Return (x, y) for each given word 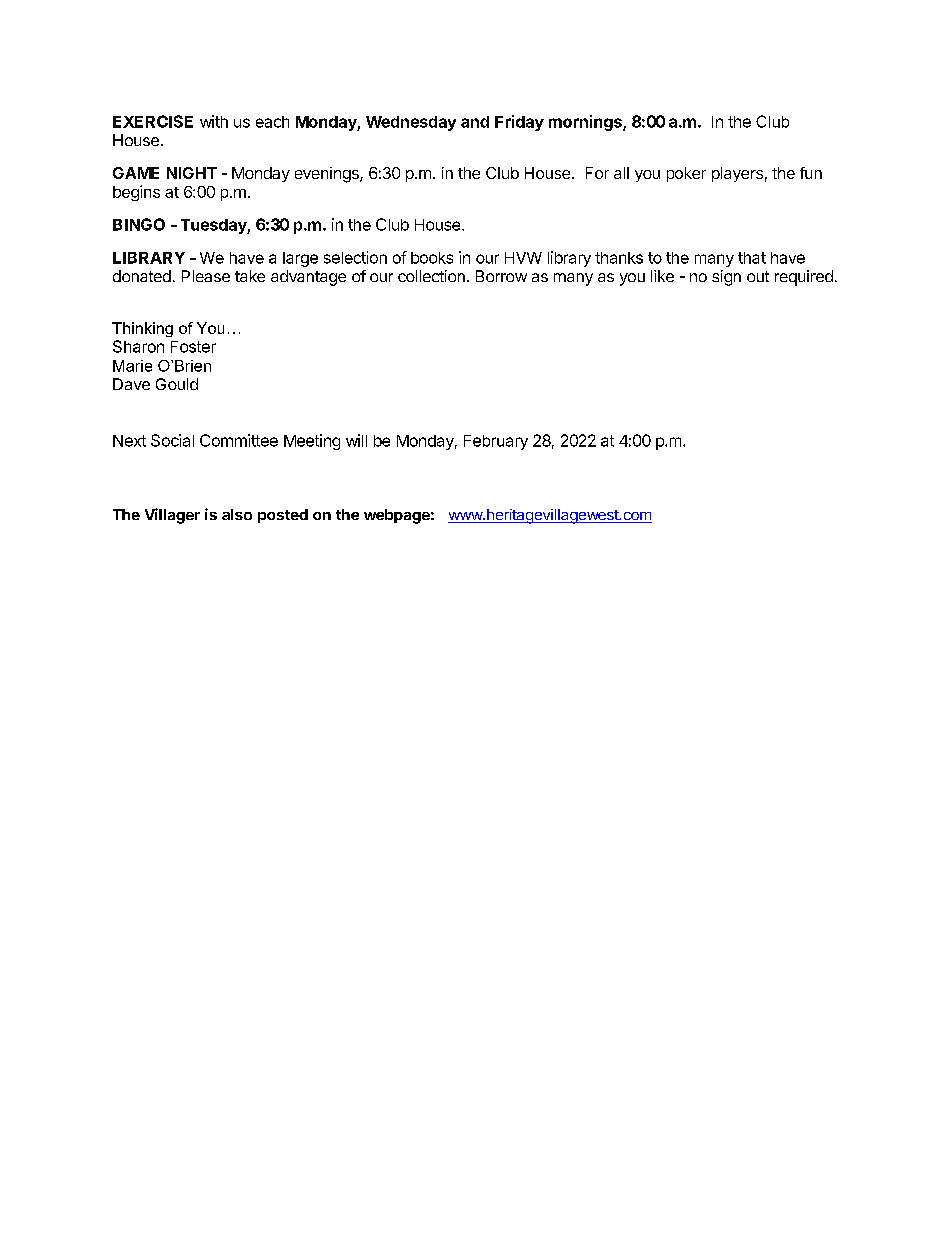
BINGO (139, 224)
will (356, 440)
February (496, 442)
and (475, 122)
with (214, 121)
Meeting (312, 442)
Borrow (501, 276)
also (237, 514)
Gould (177, 384)
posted (283, 516)
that (752, 258)
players (737, 174)
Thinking (142, 329)
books (432, 258)
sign (726, 278)
